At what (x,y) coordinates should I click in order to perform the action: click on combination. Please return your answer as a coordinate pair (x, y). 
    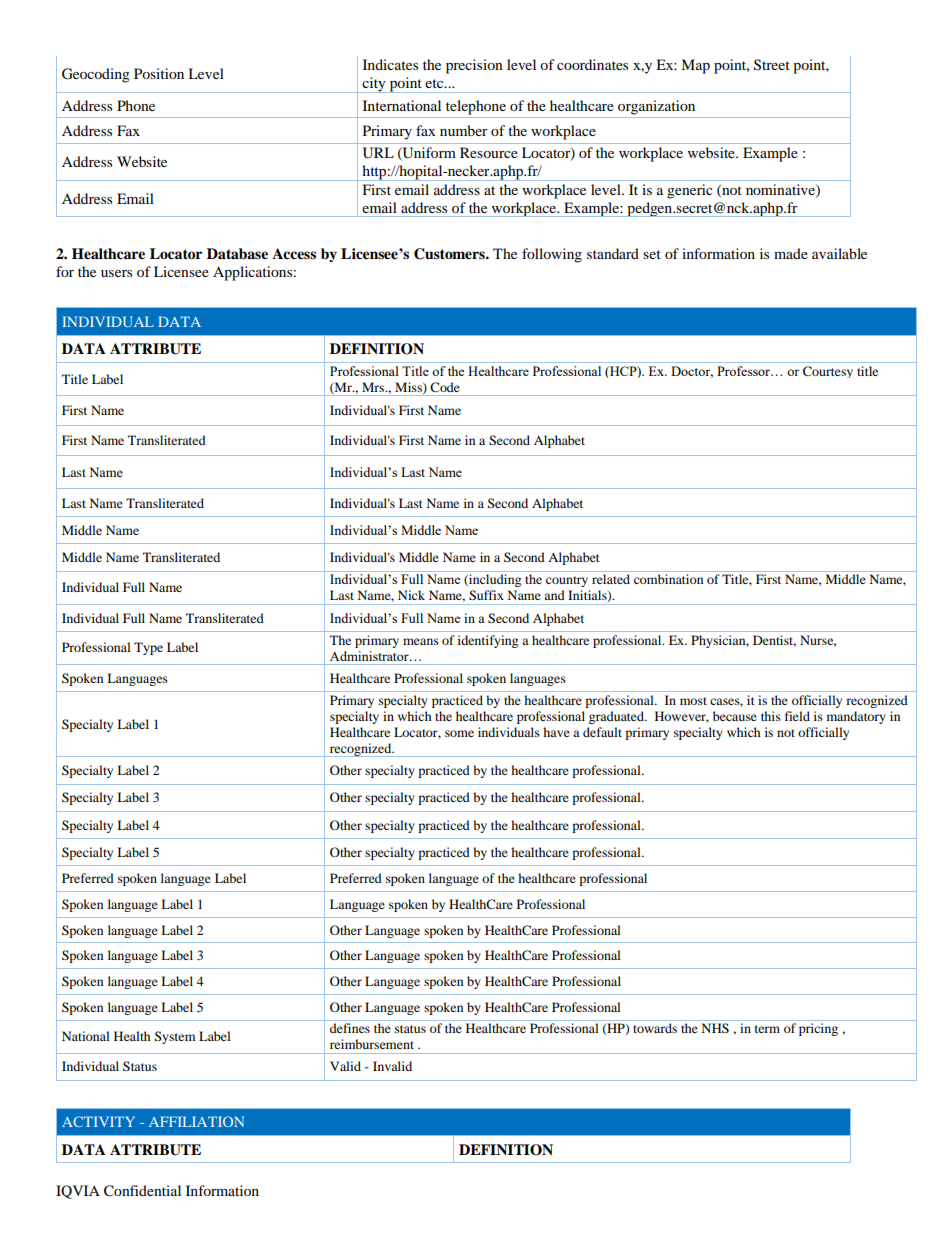
    Looking at the image, I should click on (668, 579).
